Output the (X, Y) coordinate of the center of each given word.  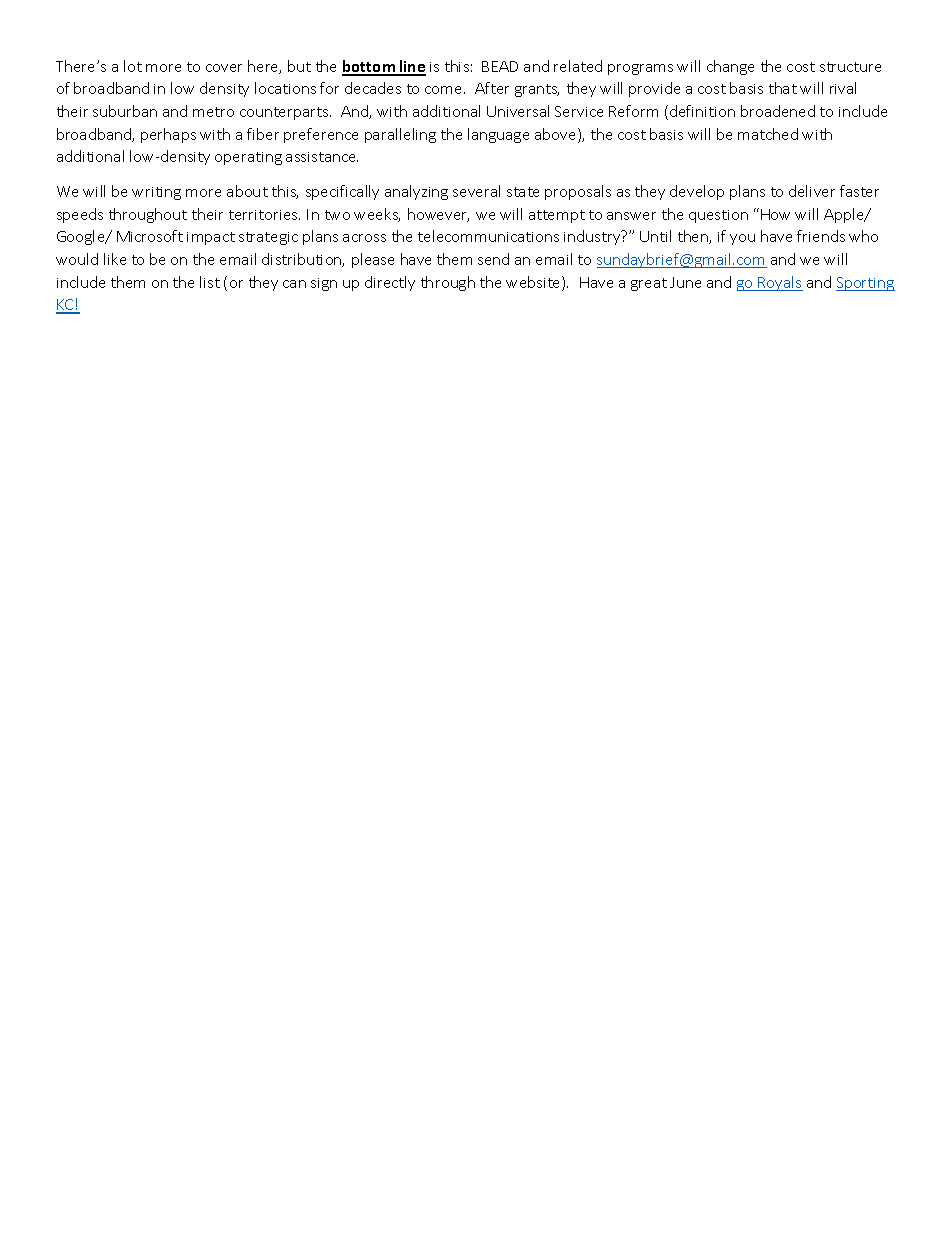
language (498, 135)
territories (264, 215)
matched (768, 134)
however (438, 215)
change (730, 67)
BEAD (500, 66)
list (210, 282)
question (718, 216)
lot (133, 66)
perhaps (168, 135)
